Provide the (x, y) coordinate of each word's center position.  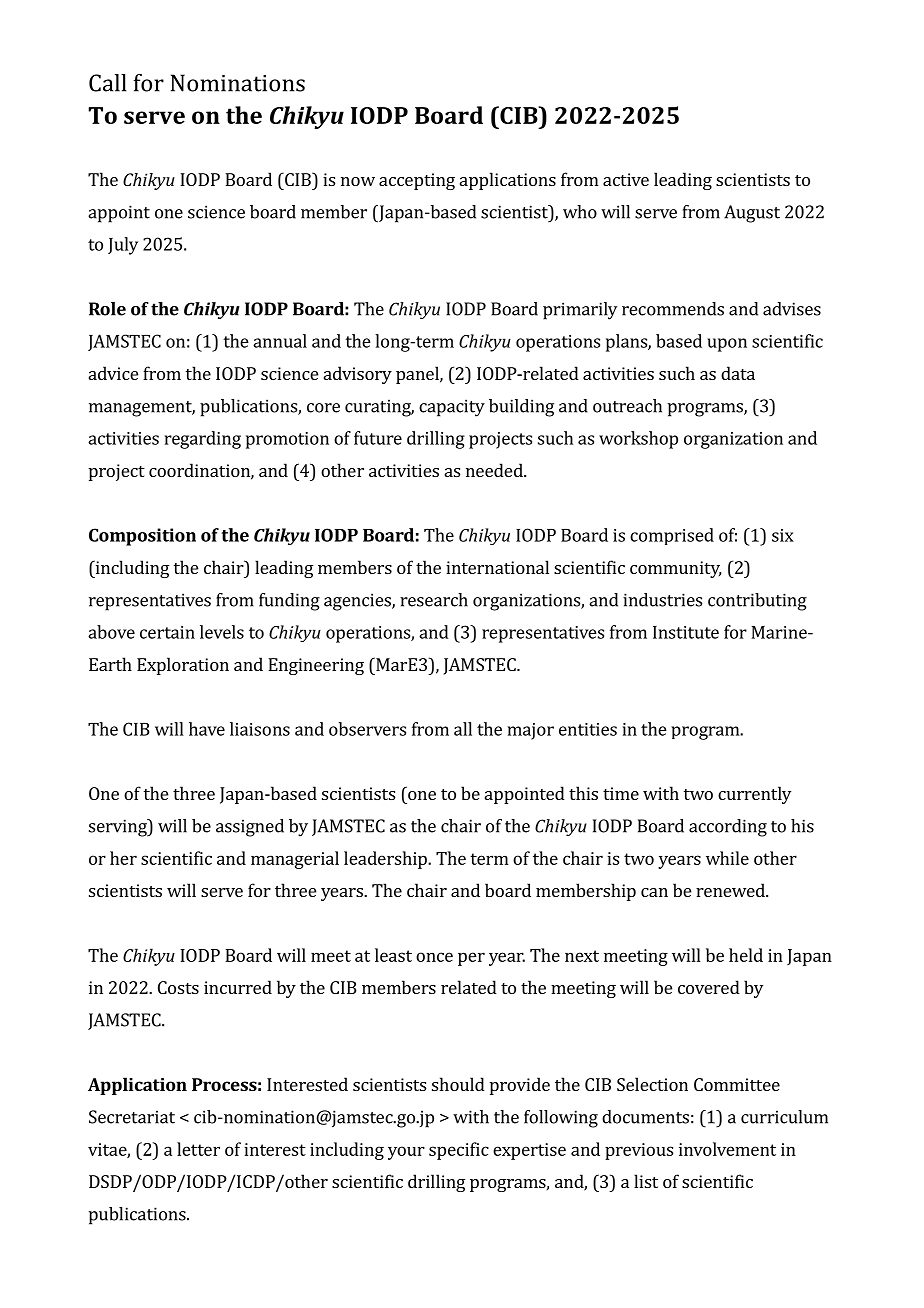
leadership (386, 860)
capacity (452, 408)
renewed (731, 890)
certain (167, 632)
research (434, 600)
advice (113, 373)
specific (459, 1151)
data (738, 373)
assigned (250, 828)
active (626, 179)
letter (198, 1149)
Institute (686, 632)
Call (108, 83)
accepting (417, 181)
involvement (727, 1149)
